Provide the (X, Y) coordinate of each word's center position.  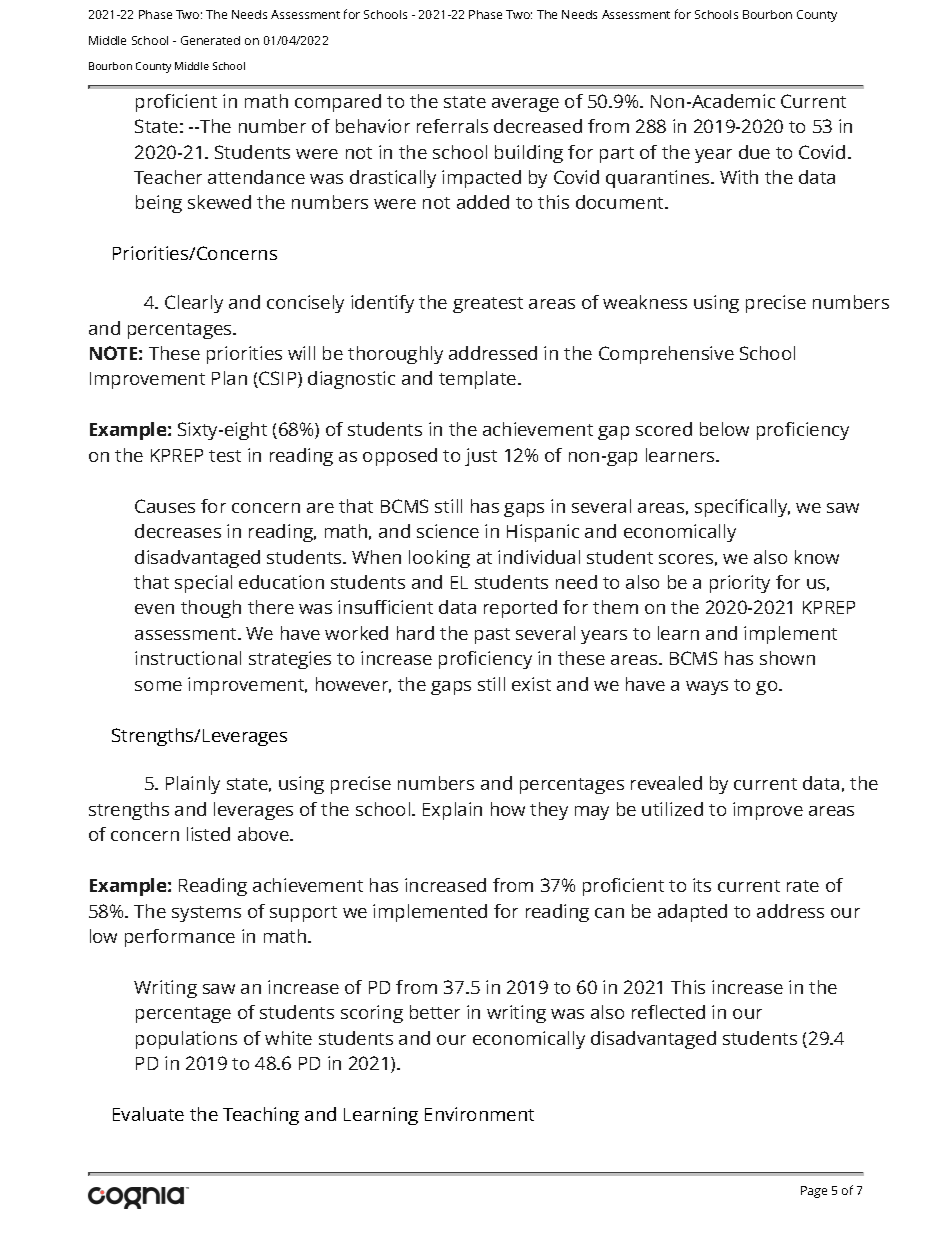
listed (208, 834)
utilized (672, 809)
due (754, 152)
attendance (256, 177)
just (481, 457)
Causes (165, 506)
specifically (742, 508)
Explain (452, 811)
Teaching (261, 1116)
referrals (452, 126)
